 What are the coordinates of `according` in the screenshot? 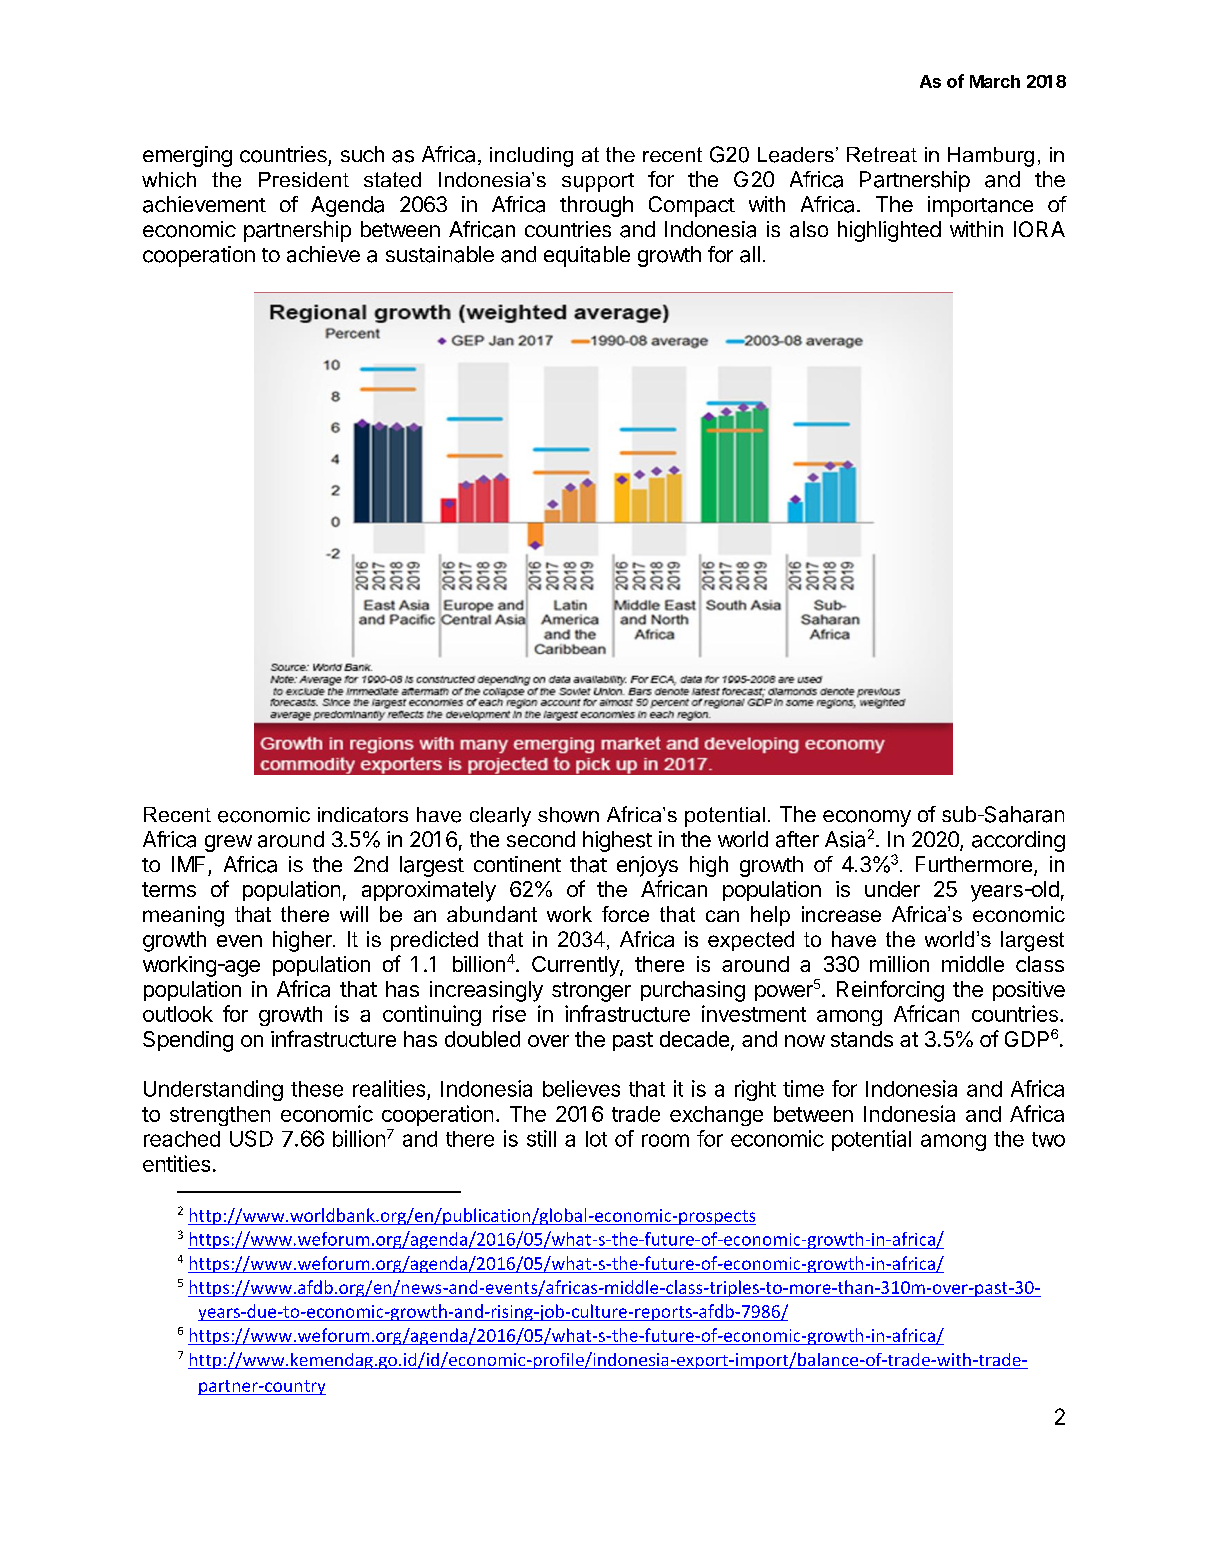 It's located at (1018, 841).
